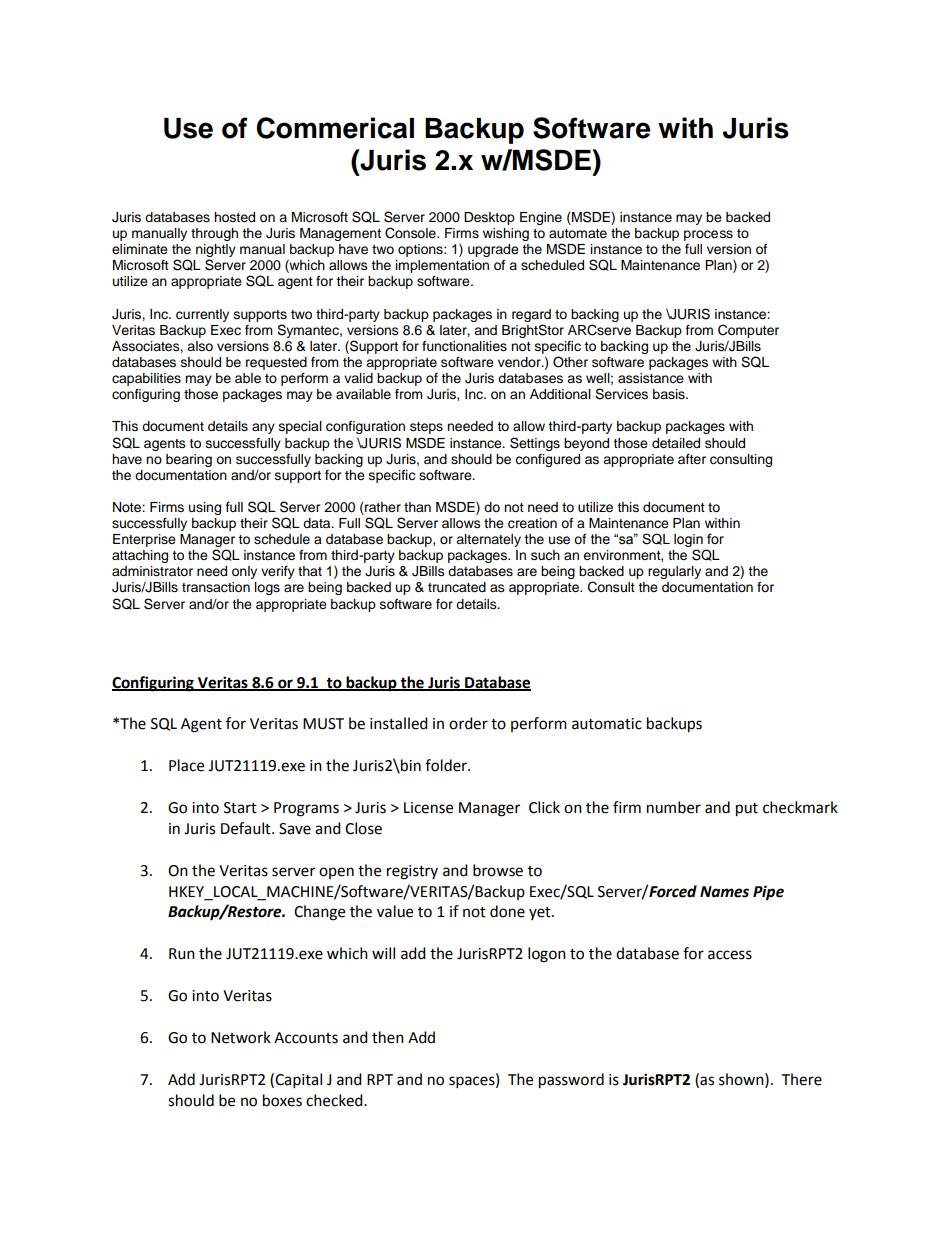  Describe the element at coordinates (692, 459) in the screenshot. I see `after` at that location.
